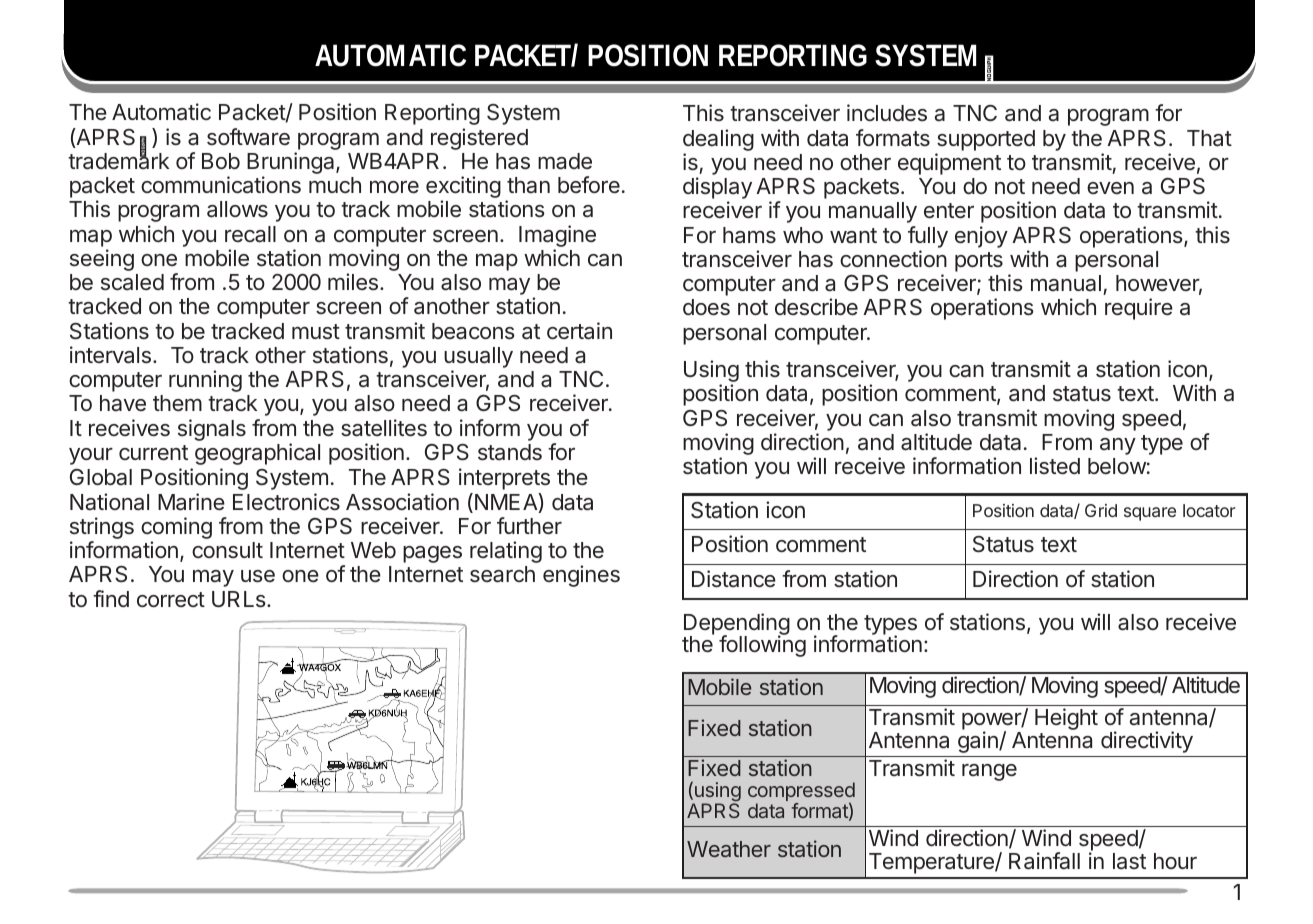 Image resolution: width=1313 pixels, height=924 pixels. I want to click on supported, so click(986, 140).
